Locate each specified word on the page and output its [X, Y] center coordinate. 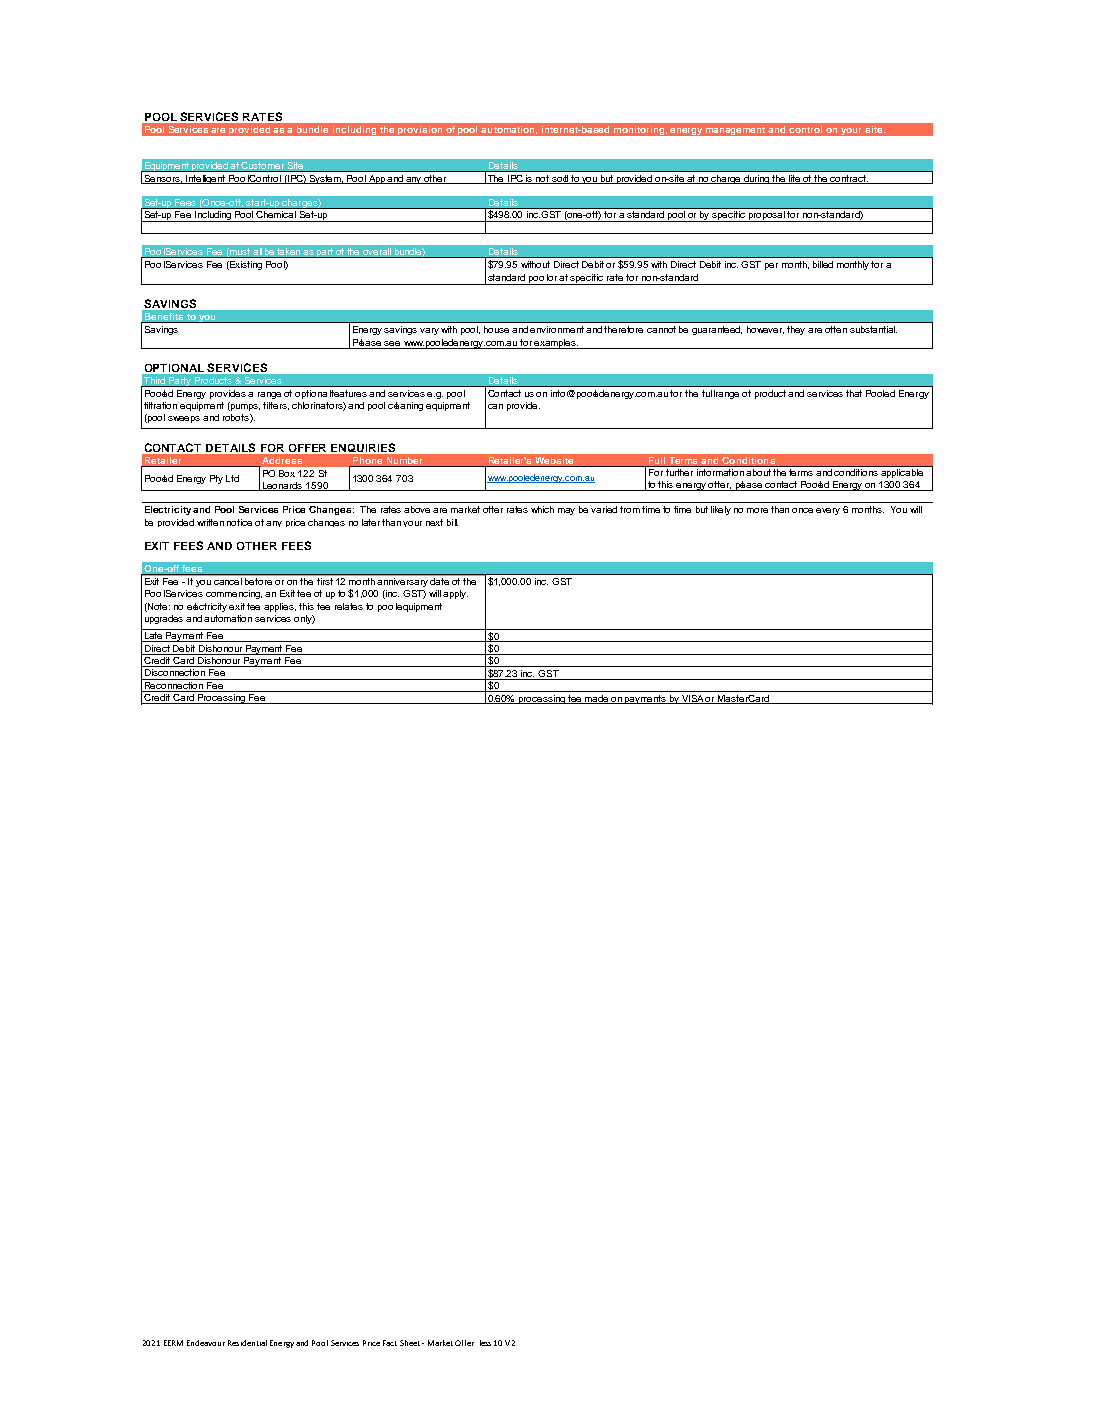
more [757, 510]
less [485, 1343]
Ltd [232, 478]
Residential [247, 1343]
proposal [767, 216]
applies [280, 607]
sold [560, 179]
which [542, 509]
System [326, 179]
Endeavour [206, 1343]
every [828, 511]
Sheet [410, 1343]
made [597, 699]
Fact [390, 1343]
